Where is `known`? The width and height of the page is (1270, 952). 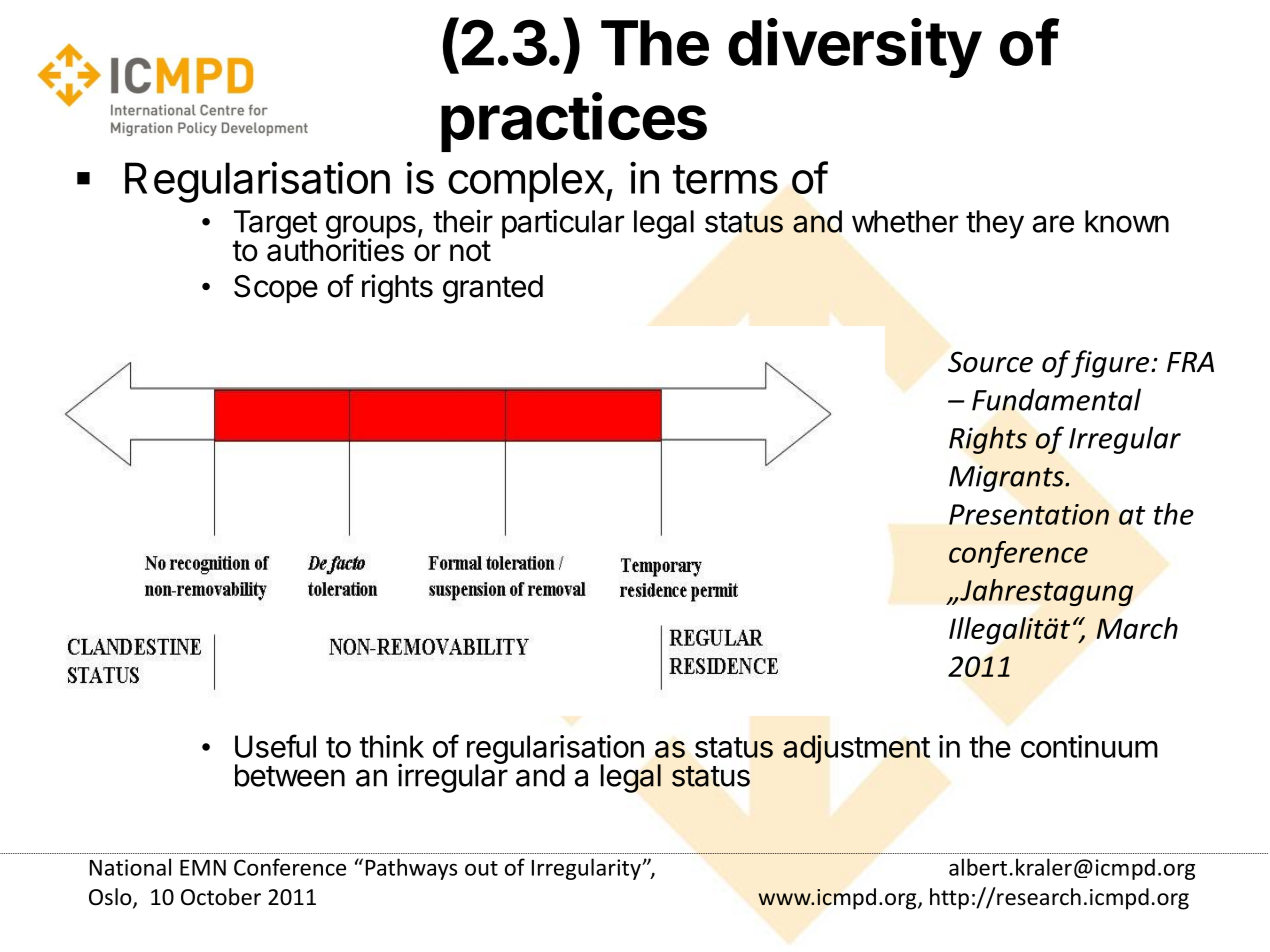
known is located at coordinates (1127, 221).
